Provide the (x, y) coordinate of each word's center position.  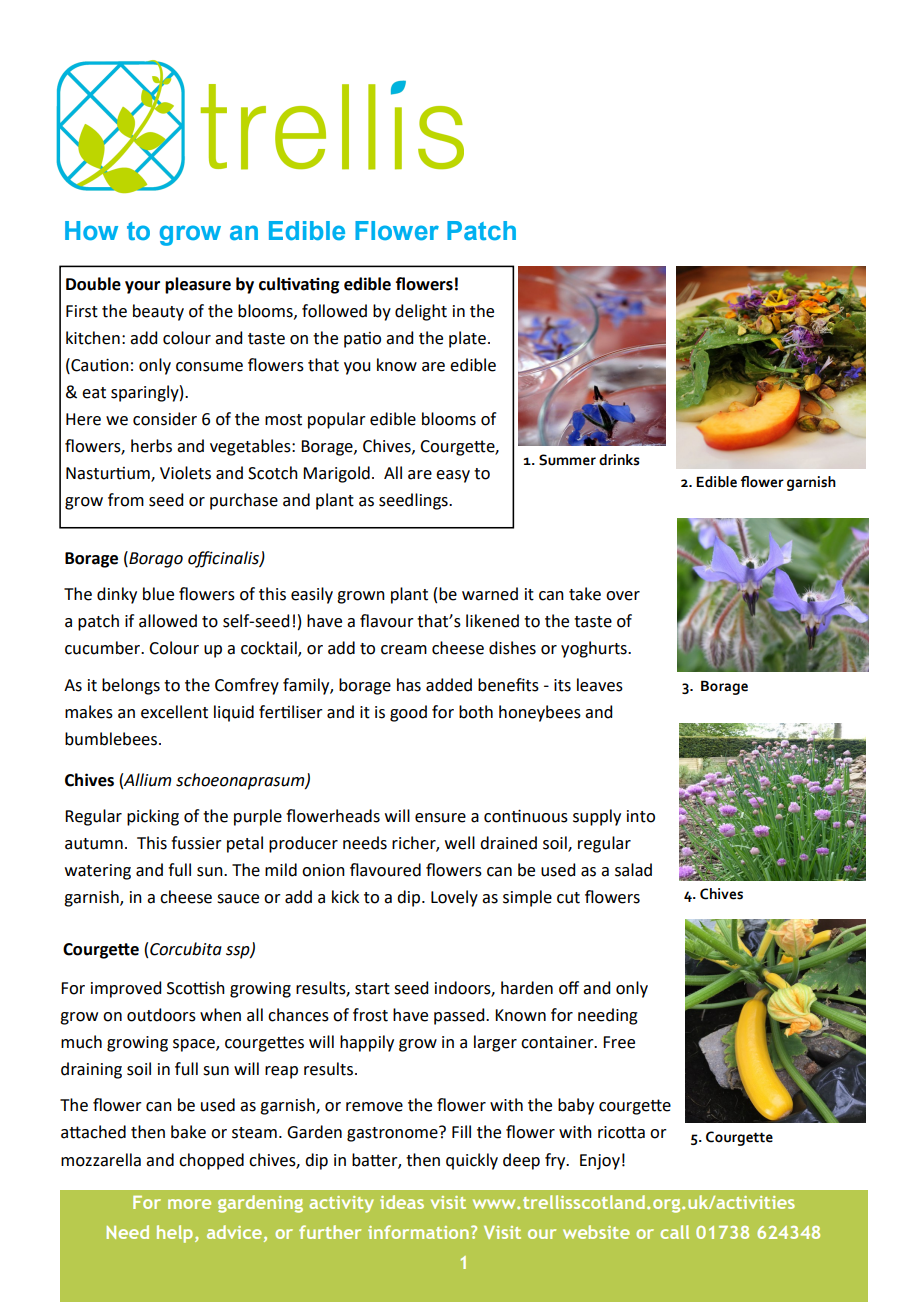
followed (334, 311)
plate (467, 339)
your (142, 287)
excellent (174, 712)
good (408, 713)
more (189, 1204)
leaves (600, 685)
